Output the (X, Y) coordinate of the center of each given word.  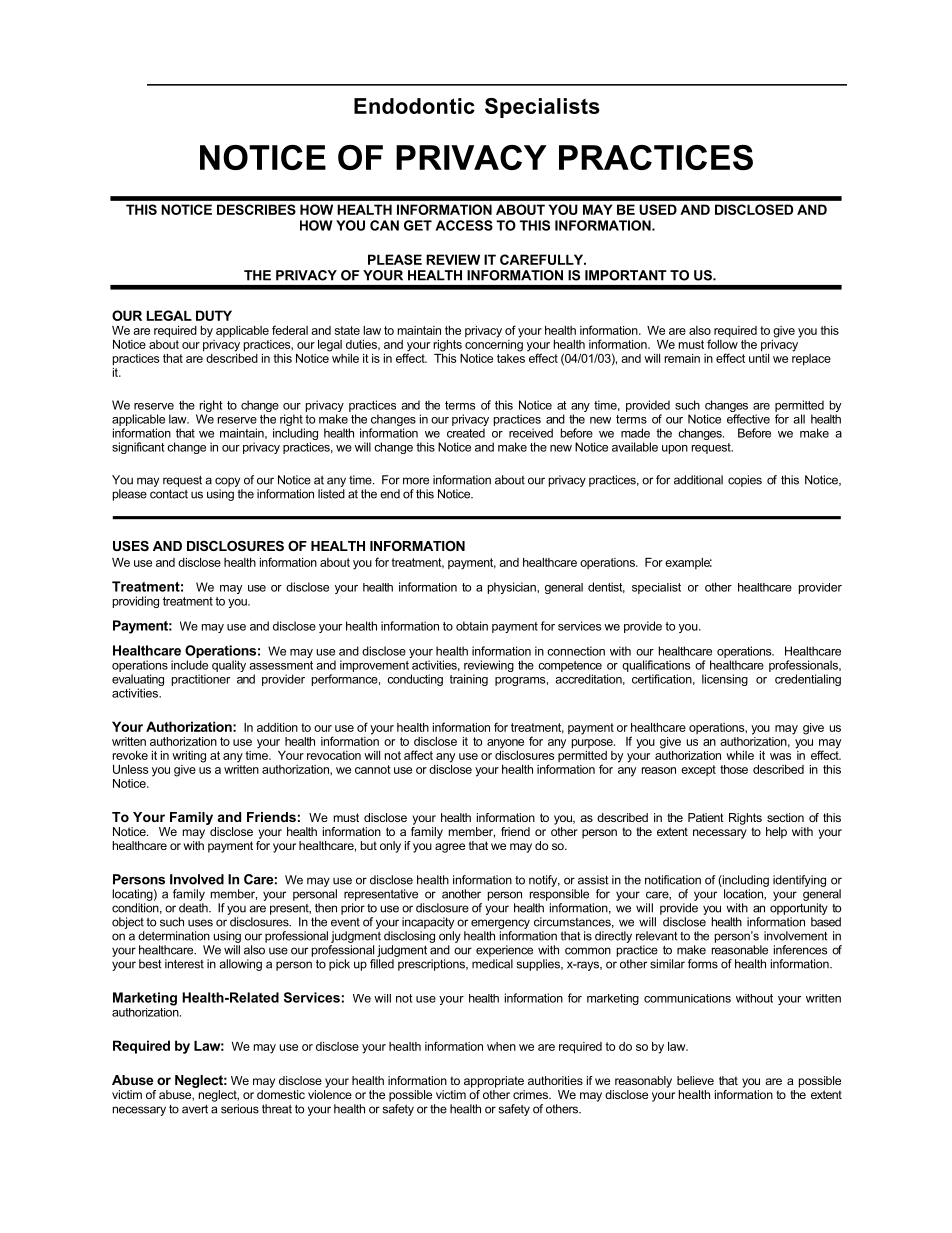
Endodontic (414, 106)
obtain (472, 626)
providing (136, 602)
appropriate (494, 1082)
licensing (725, 680)
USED (658, 209)
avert (195, 1109)
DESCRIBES (256, 209)
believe (695, 1080)
